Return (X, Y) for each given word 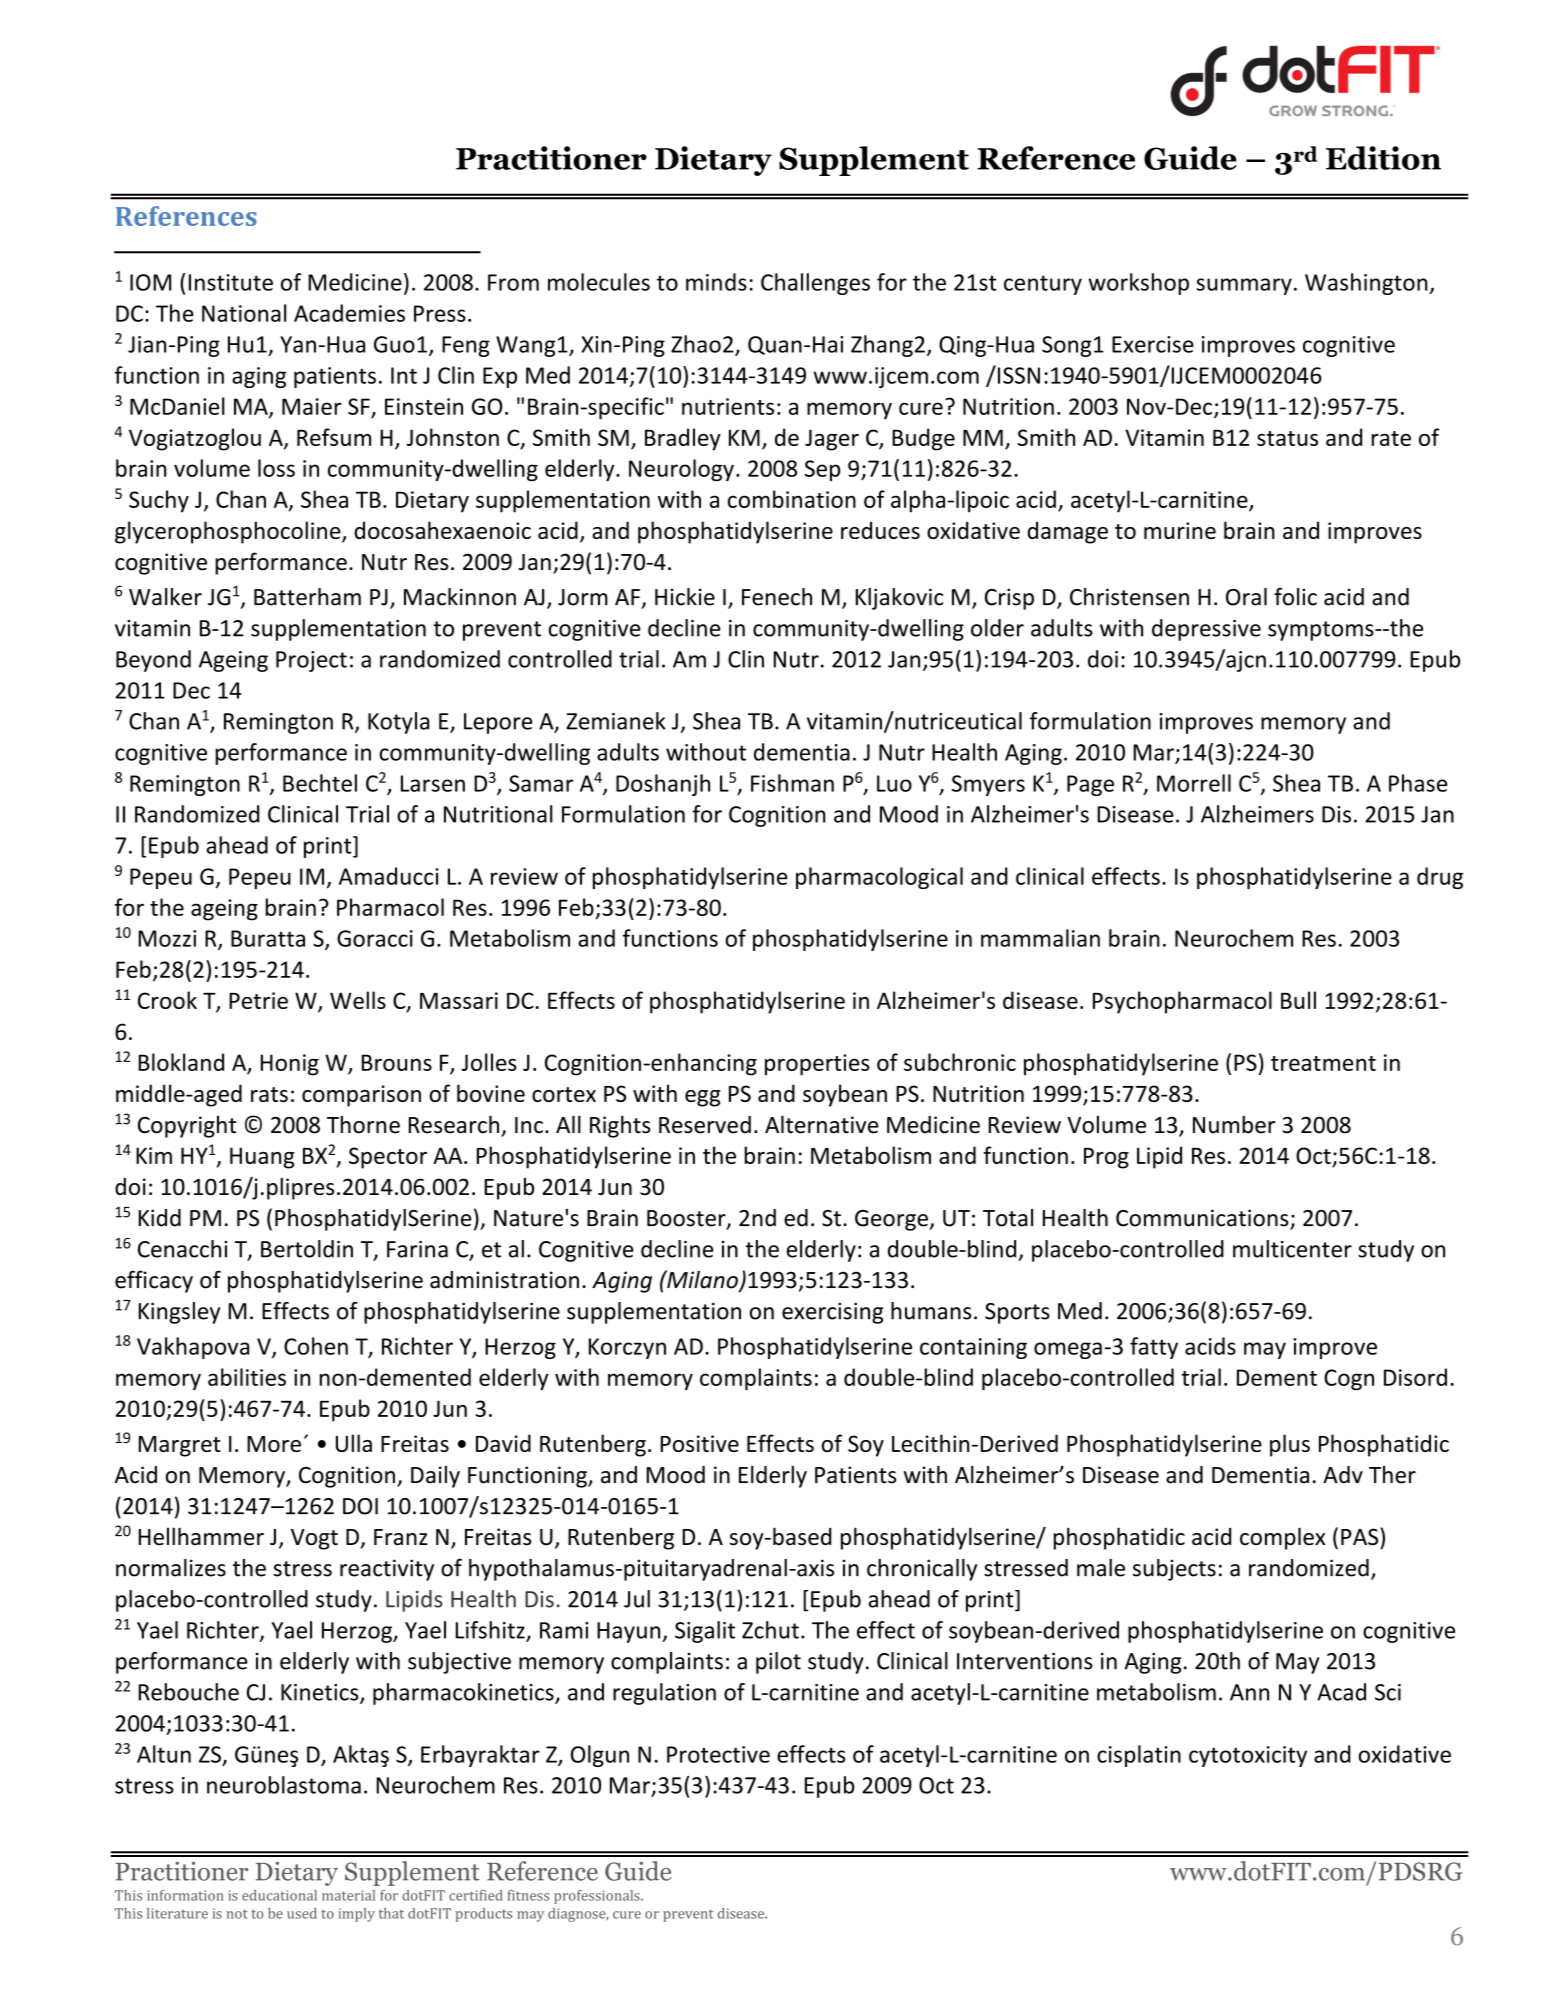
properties (817, 1065)
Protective (718, 1754)
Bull (1298, 1000)
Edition (1383, 158)
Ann (1249, 1692)
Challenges (815, 284)
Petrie (258, 1000)
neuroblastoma (284, 1785)
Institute (231, 282)
